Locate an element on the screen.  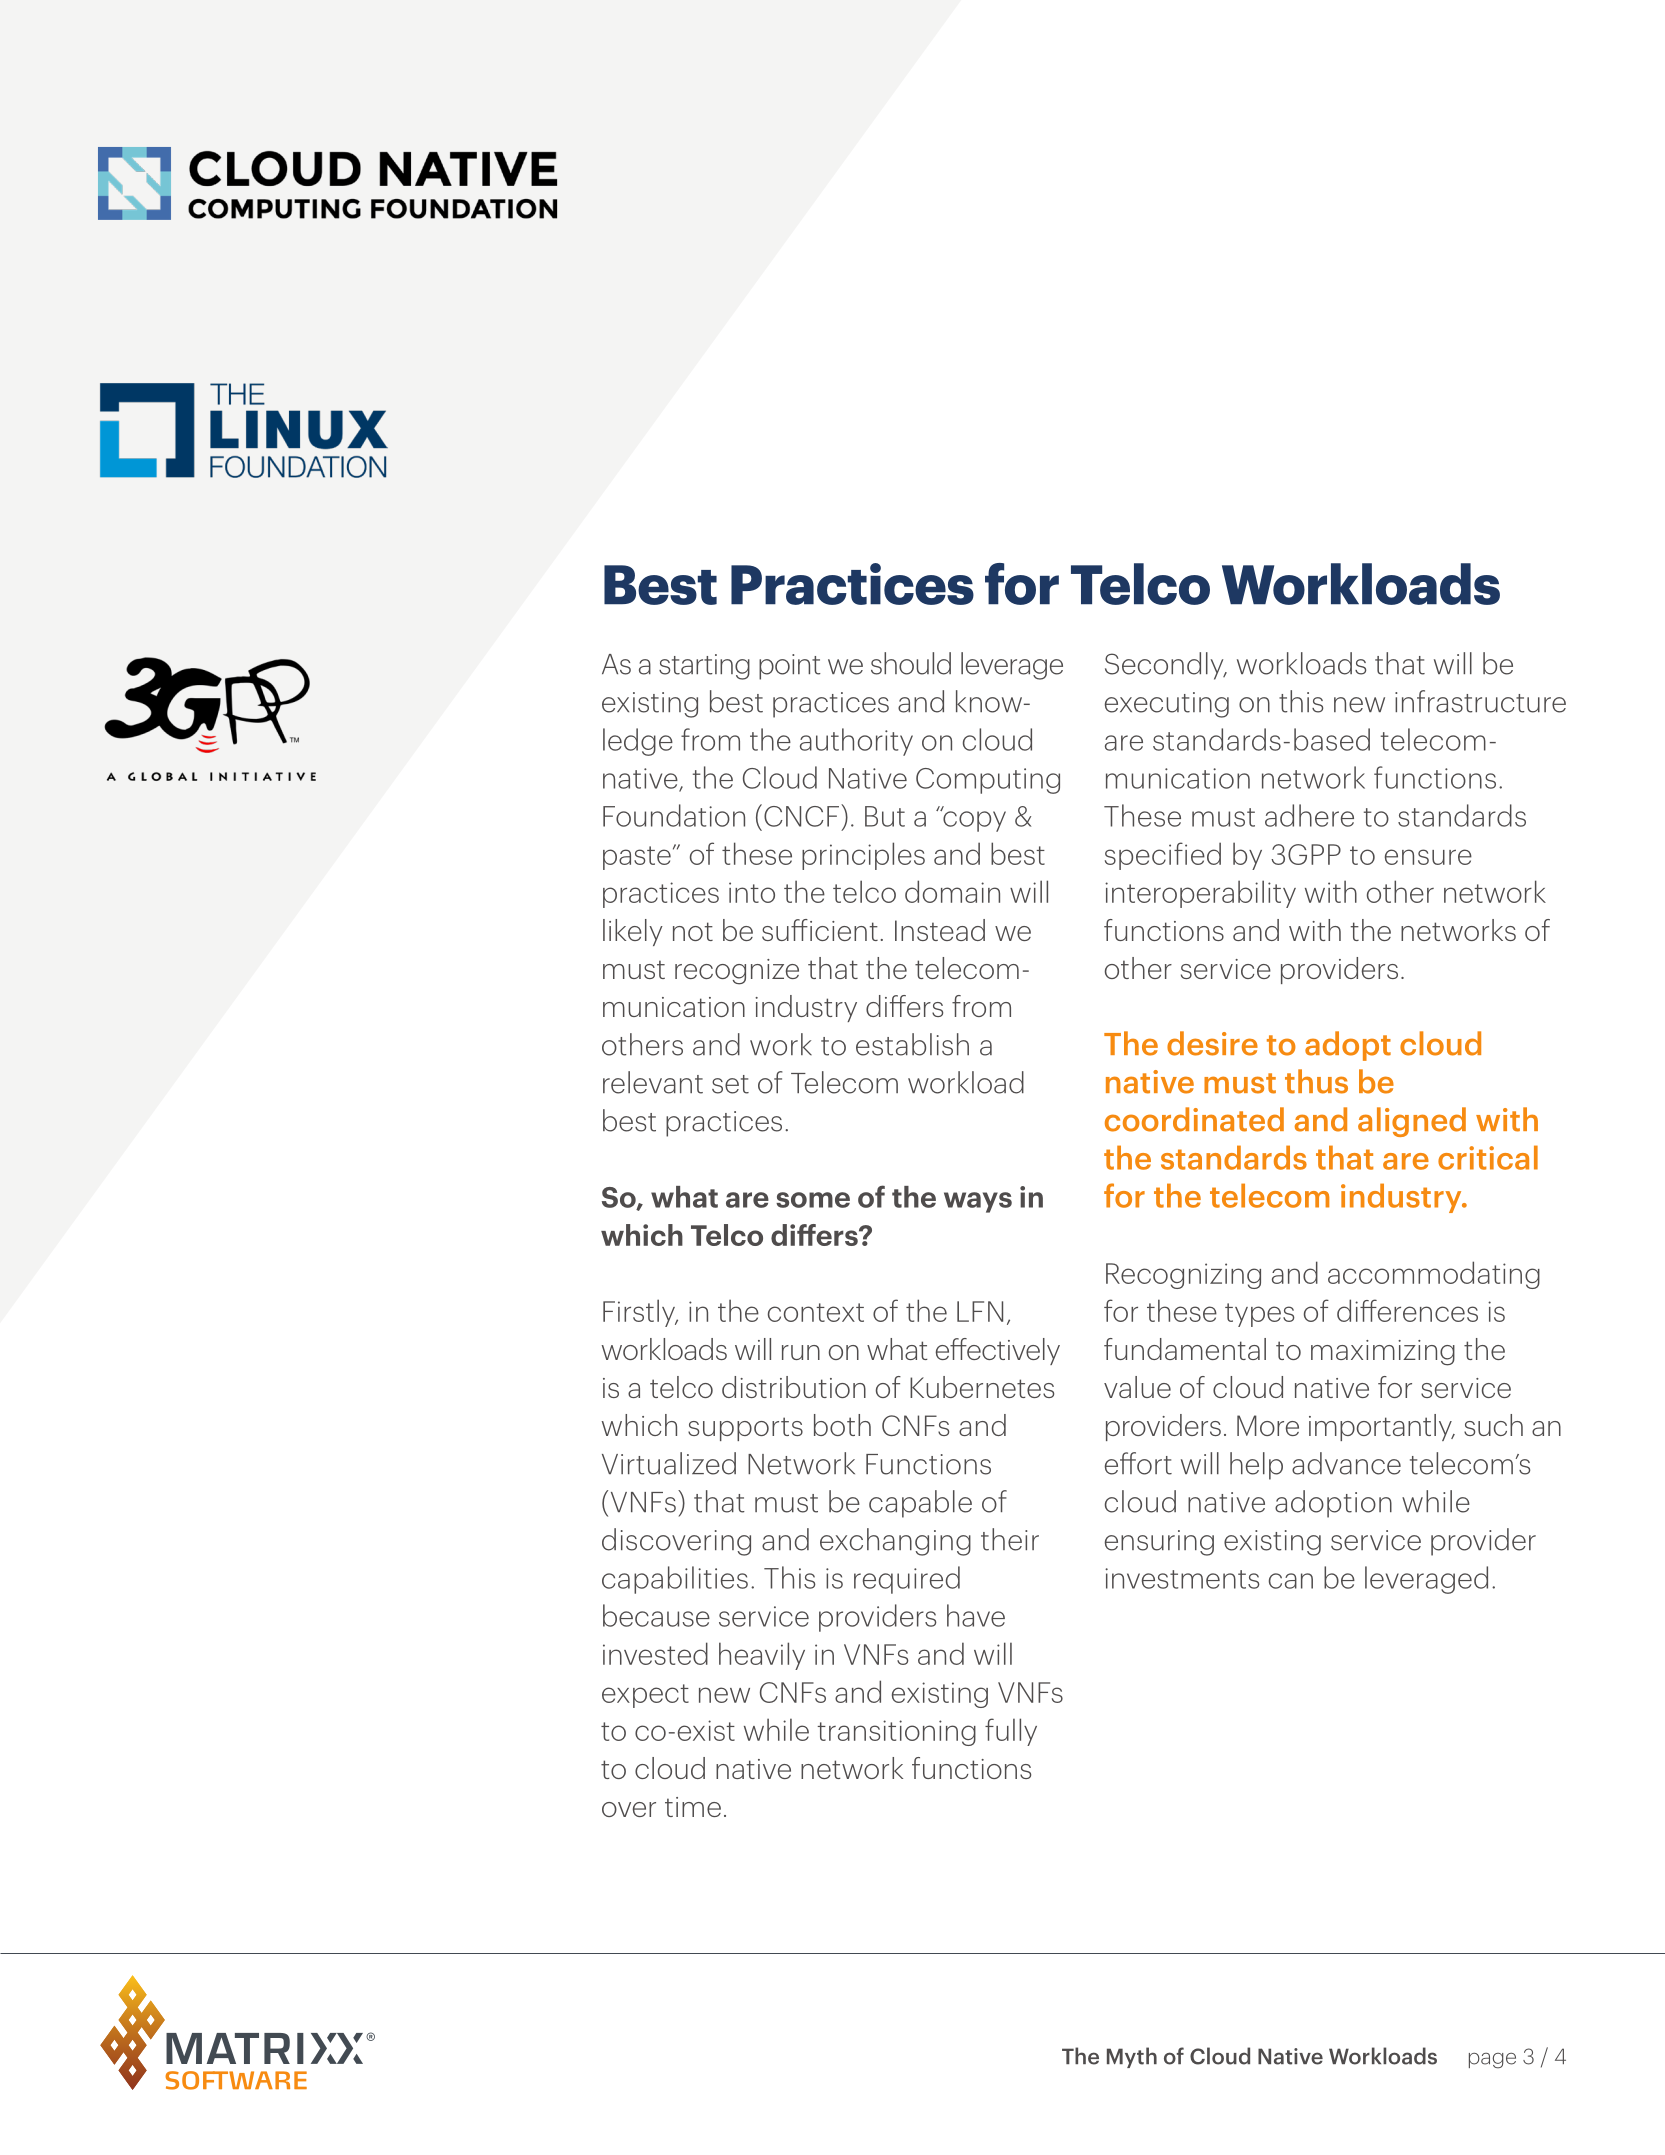
ways is located at coordinates (978, 1202).
